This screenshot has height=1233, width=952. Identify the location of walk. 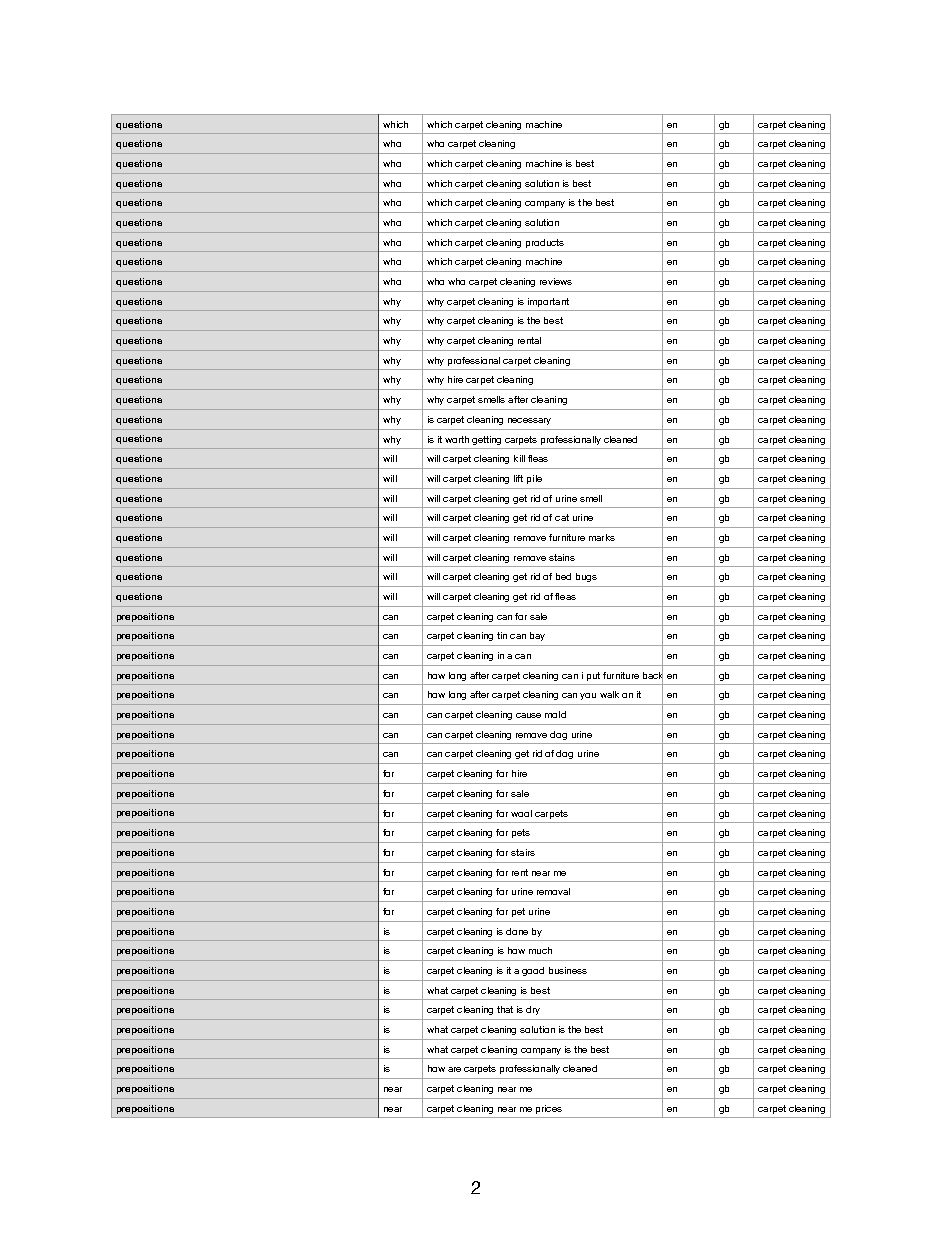
(609, 694).
